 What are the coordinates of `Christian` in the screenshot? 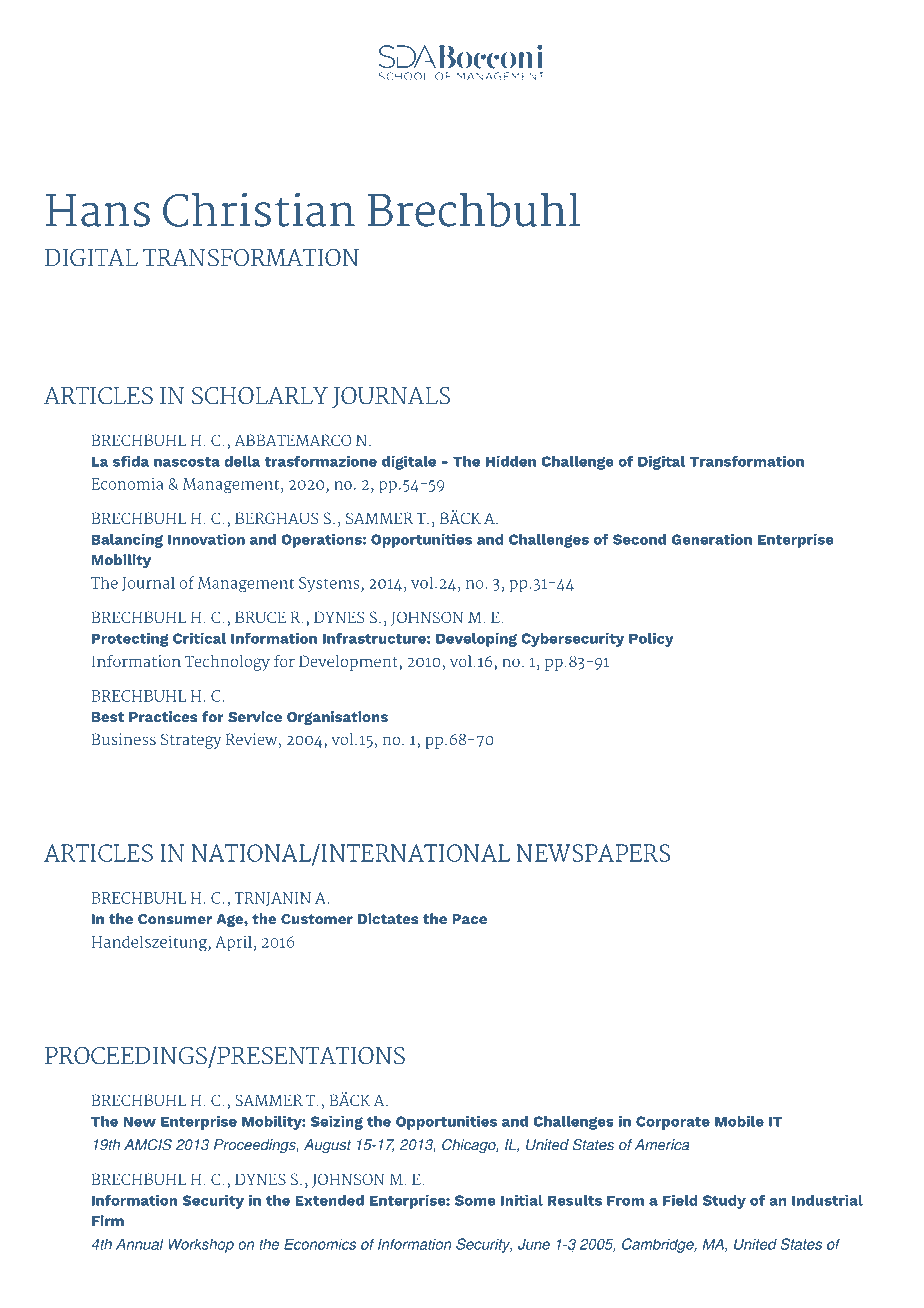 It's located at (259, 209).
